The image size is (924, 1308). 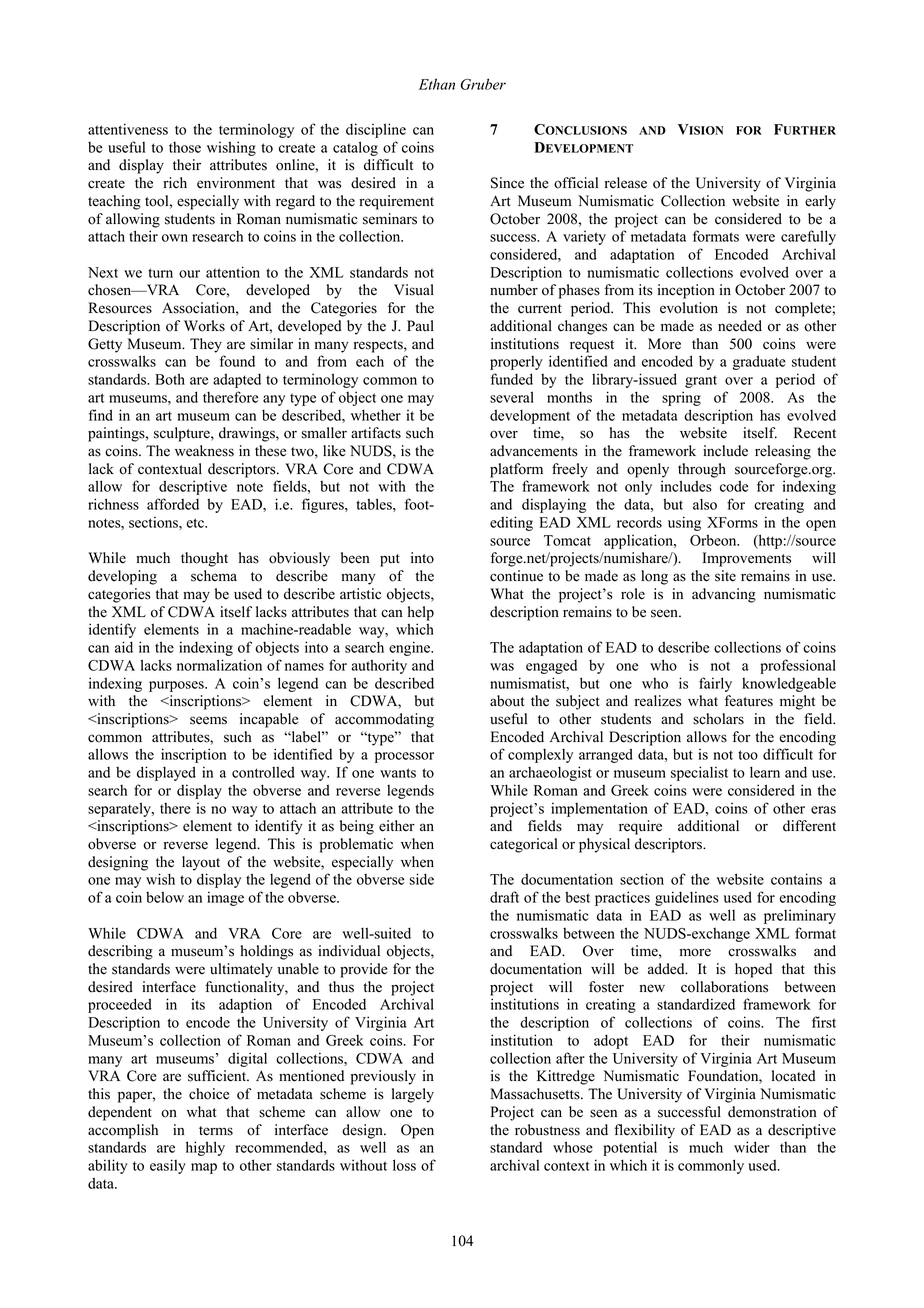 I want to click on normalization, so click(x=219, y=665).
